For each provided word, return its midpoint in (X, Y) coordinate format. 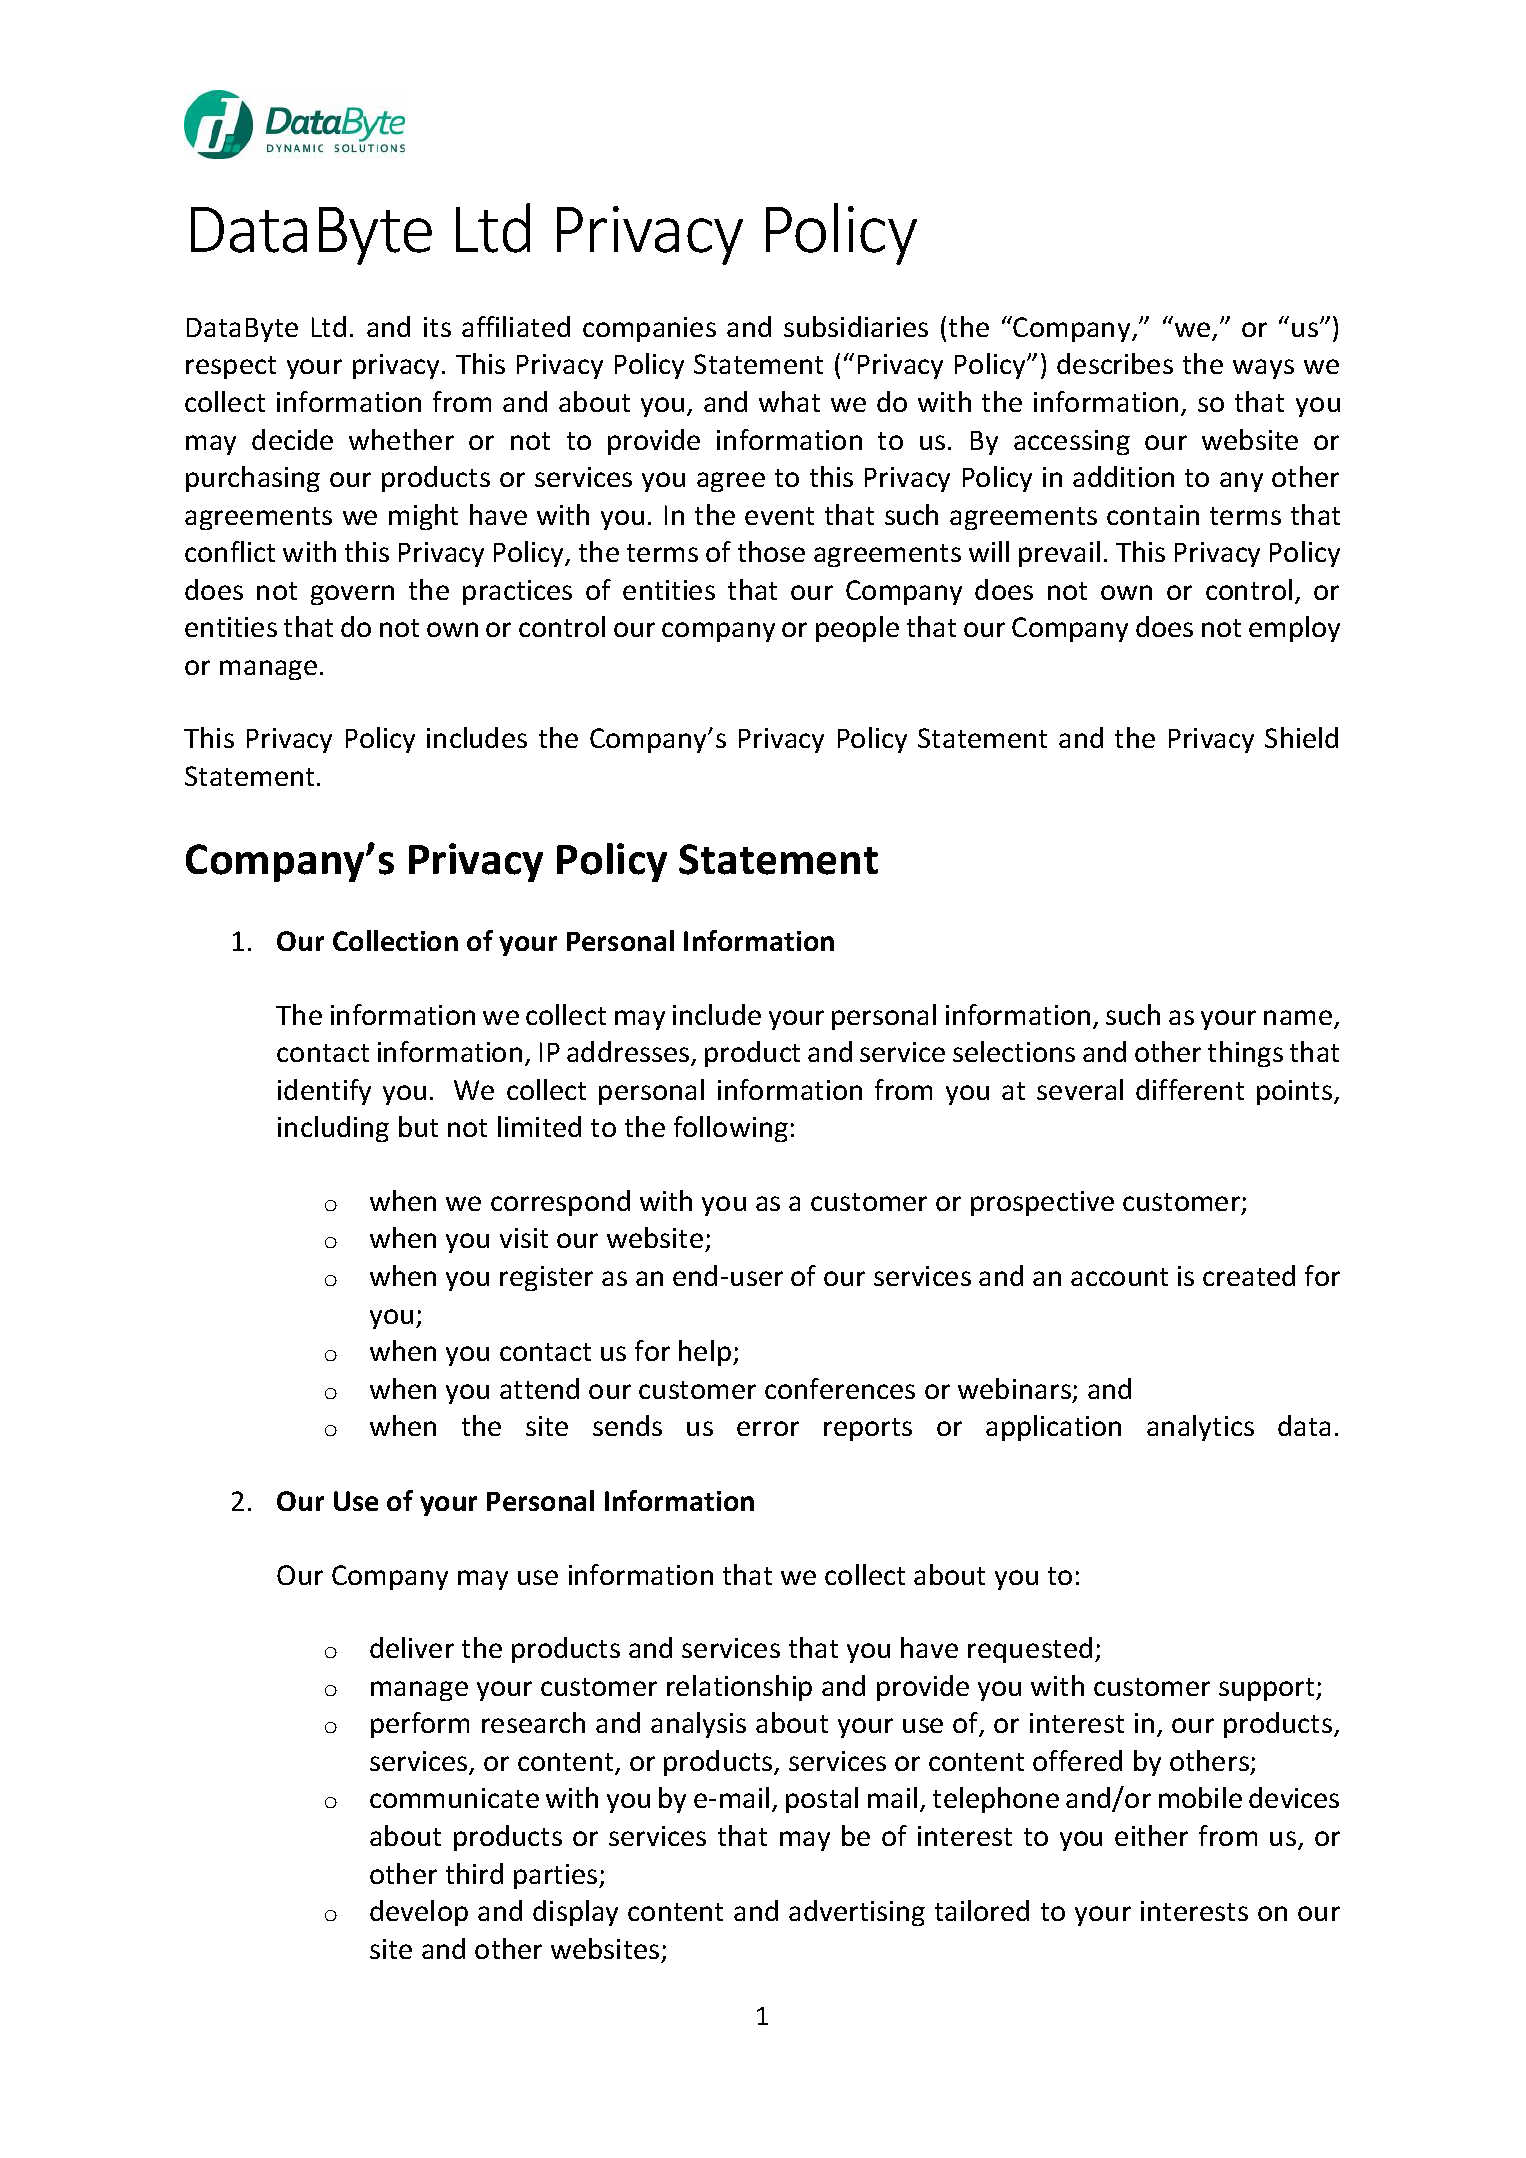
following (731, 1129)
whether (401, 439)
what (789, 401)
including (333, 1129)
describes (1115, 363)
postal (822, 1800)
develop (419, 1913)
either (1151, 1835)
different (1190, 1089)
